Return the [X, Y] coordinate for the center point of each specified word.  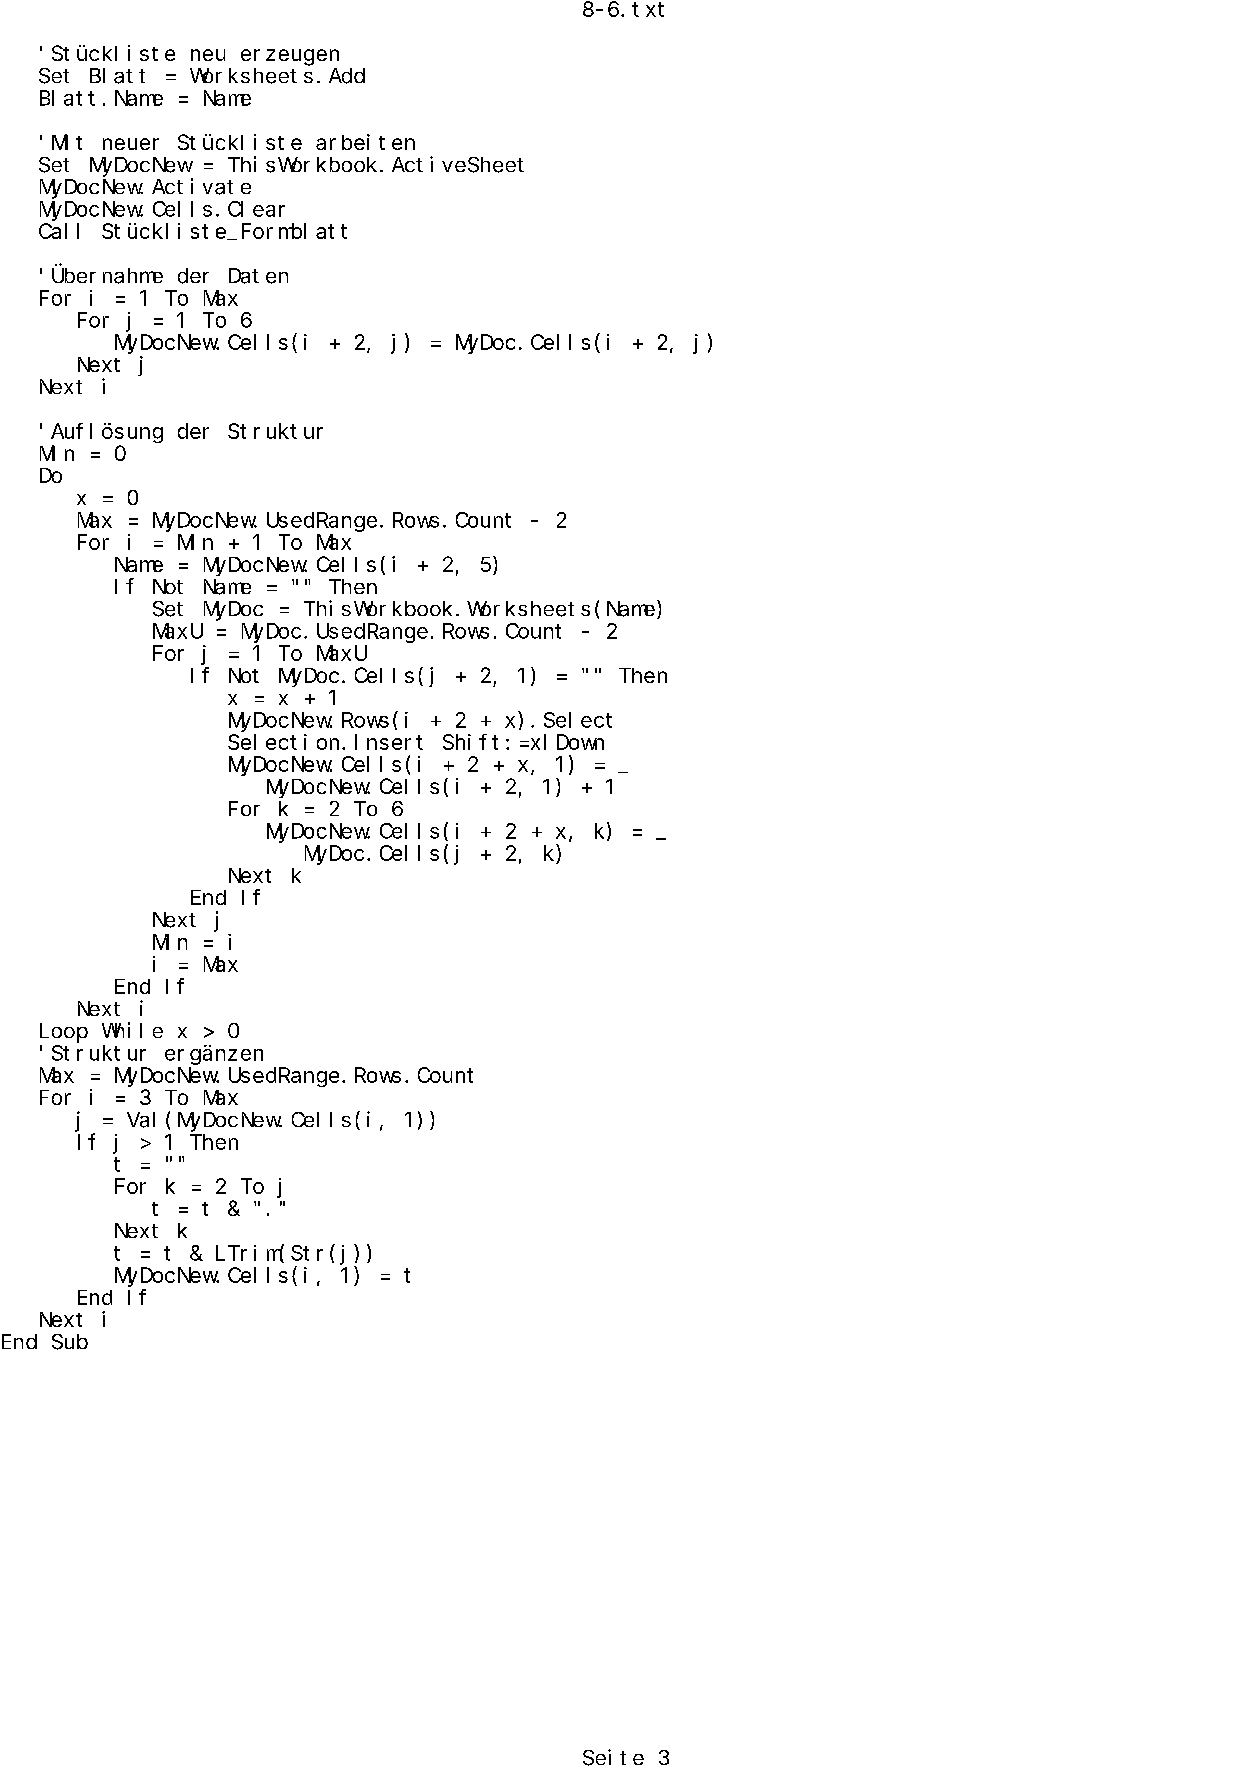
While [132, 1030]
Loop [64, 1033]
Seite [613, 1757]
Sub [70, 1342]
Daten [258, 276]
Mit [67, 142]
